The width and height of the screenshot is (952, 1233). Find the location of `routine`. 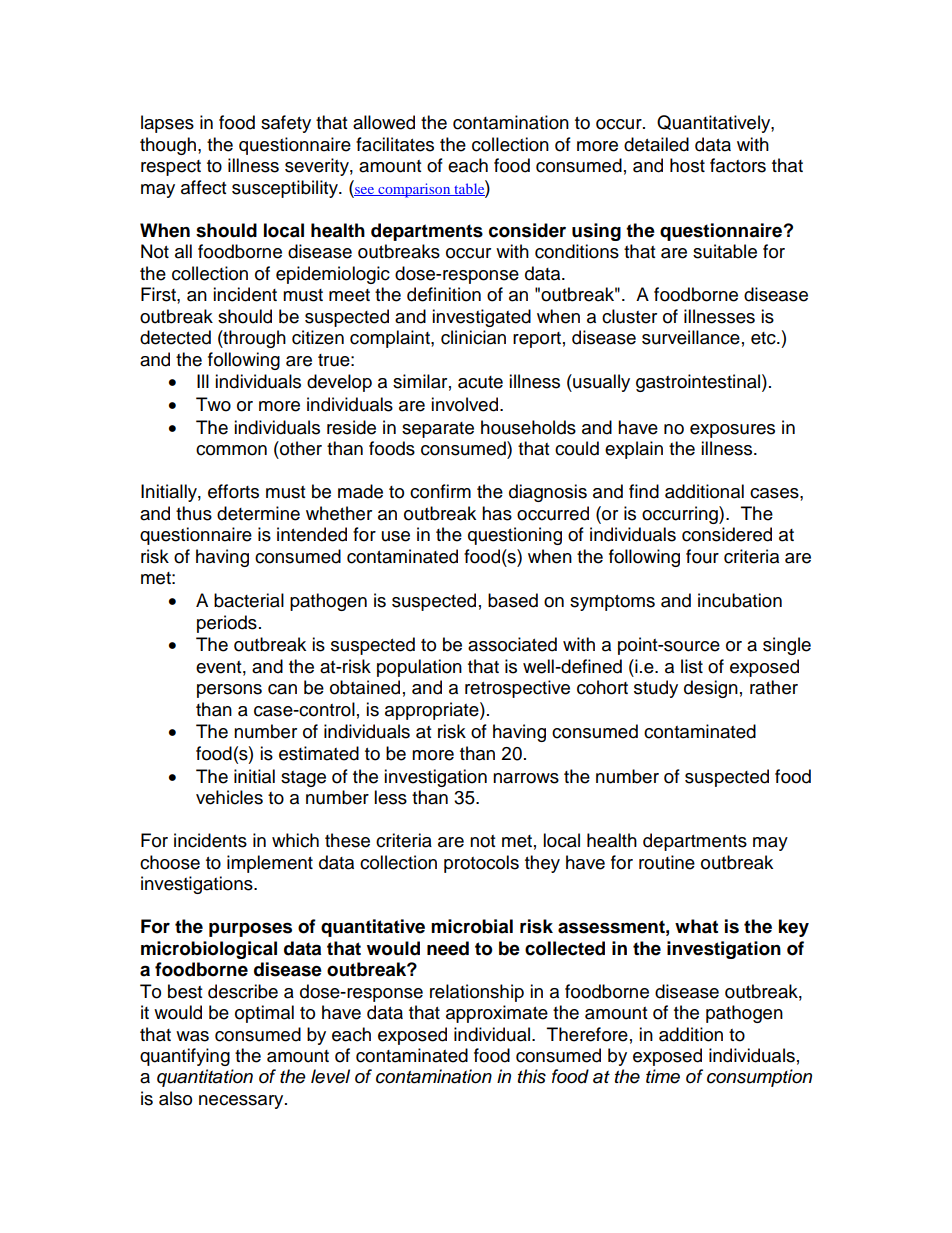

routine is located at coordinates (667, 862).
